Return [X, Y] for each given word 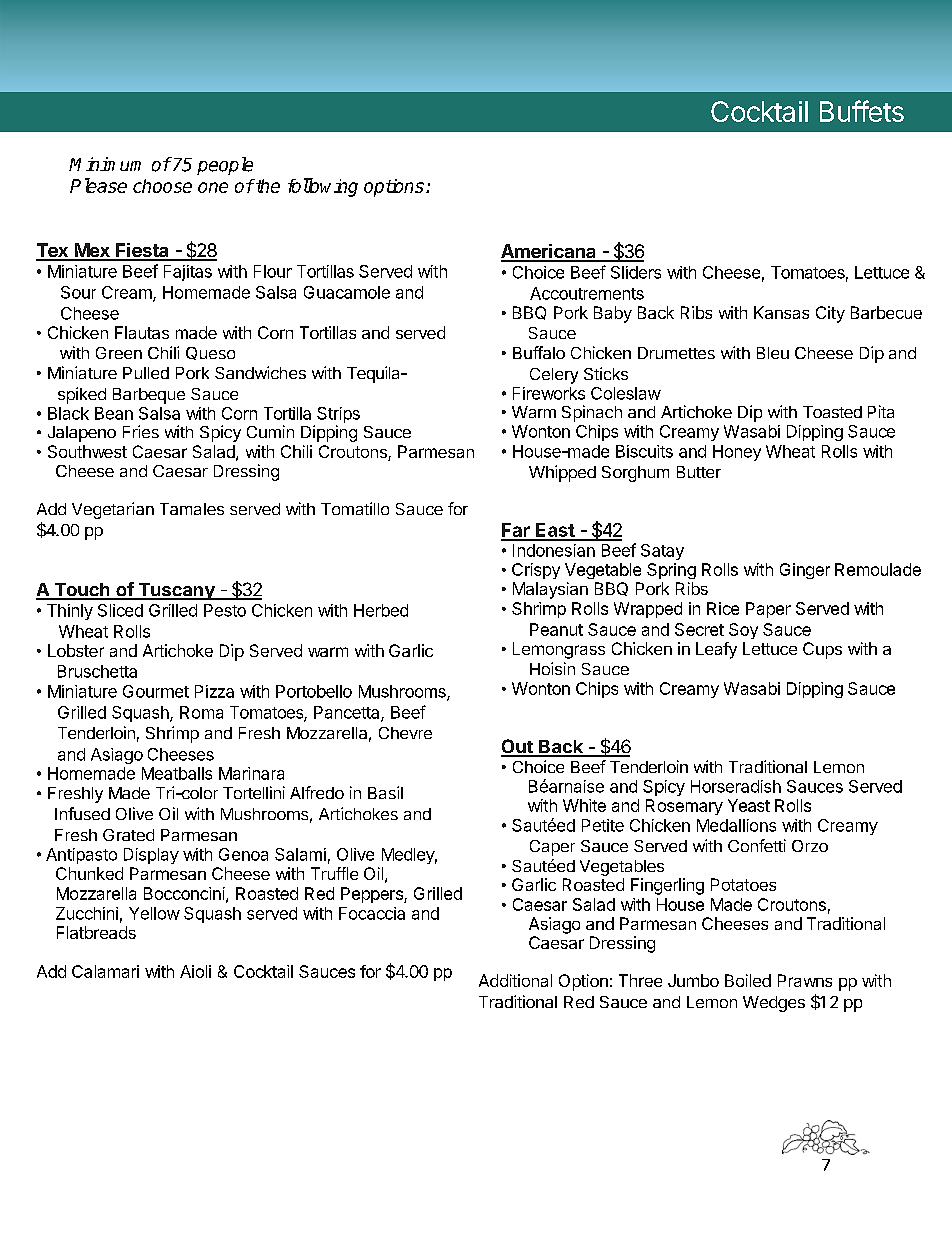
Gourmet [156, 691]
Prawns [805, 980]
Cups [822, 650]
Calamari [105, 971]
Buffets [862, 111]
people [225, 166]
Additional [515, 980]
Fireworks [549, 393]
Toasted [832, 412]
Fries [141, 431]
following [323, 187]
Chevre [405, 733]
